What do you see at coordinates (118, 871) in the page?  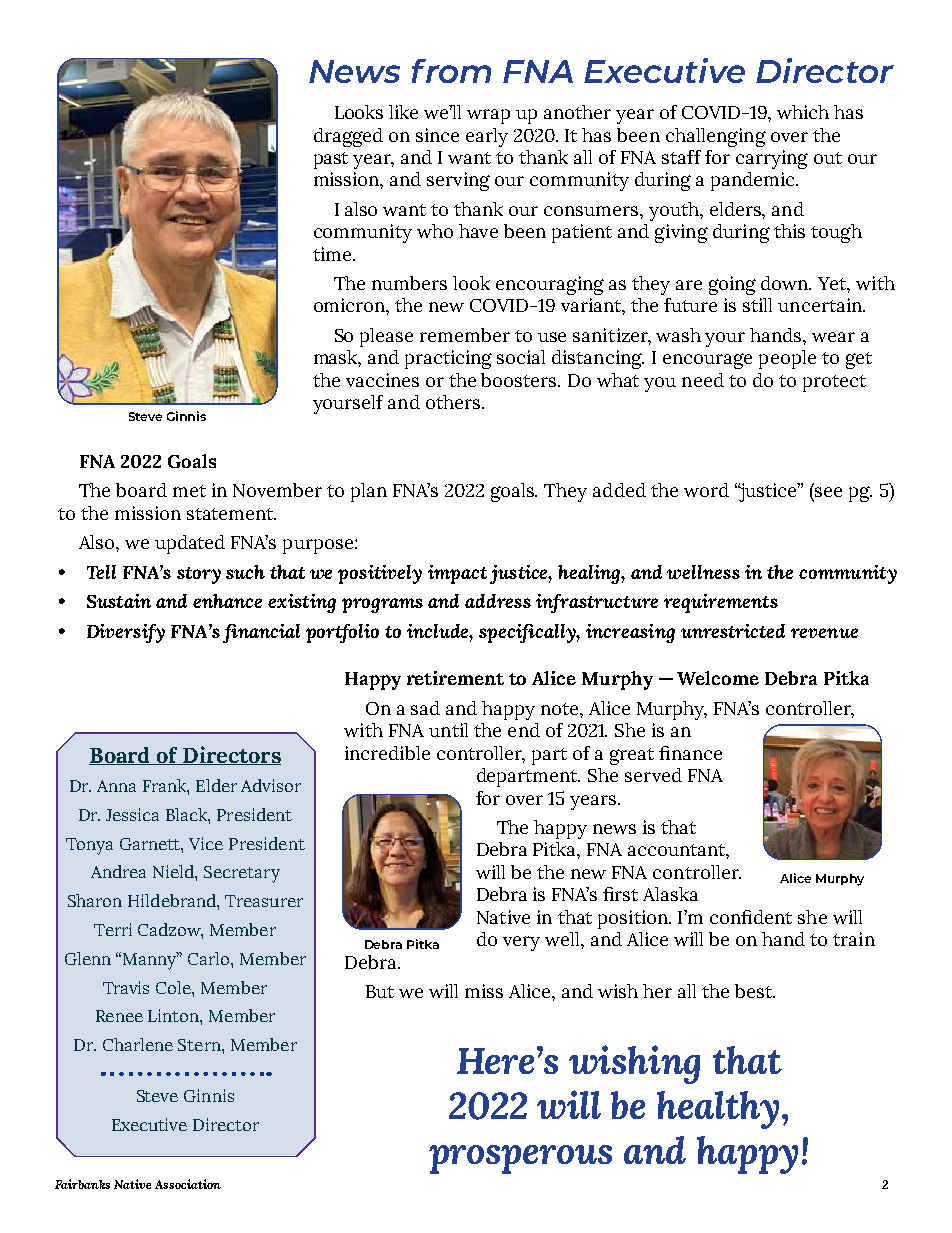 I see `Andrea` at bounding box center [118, 871].
